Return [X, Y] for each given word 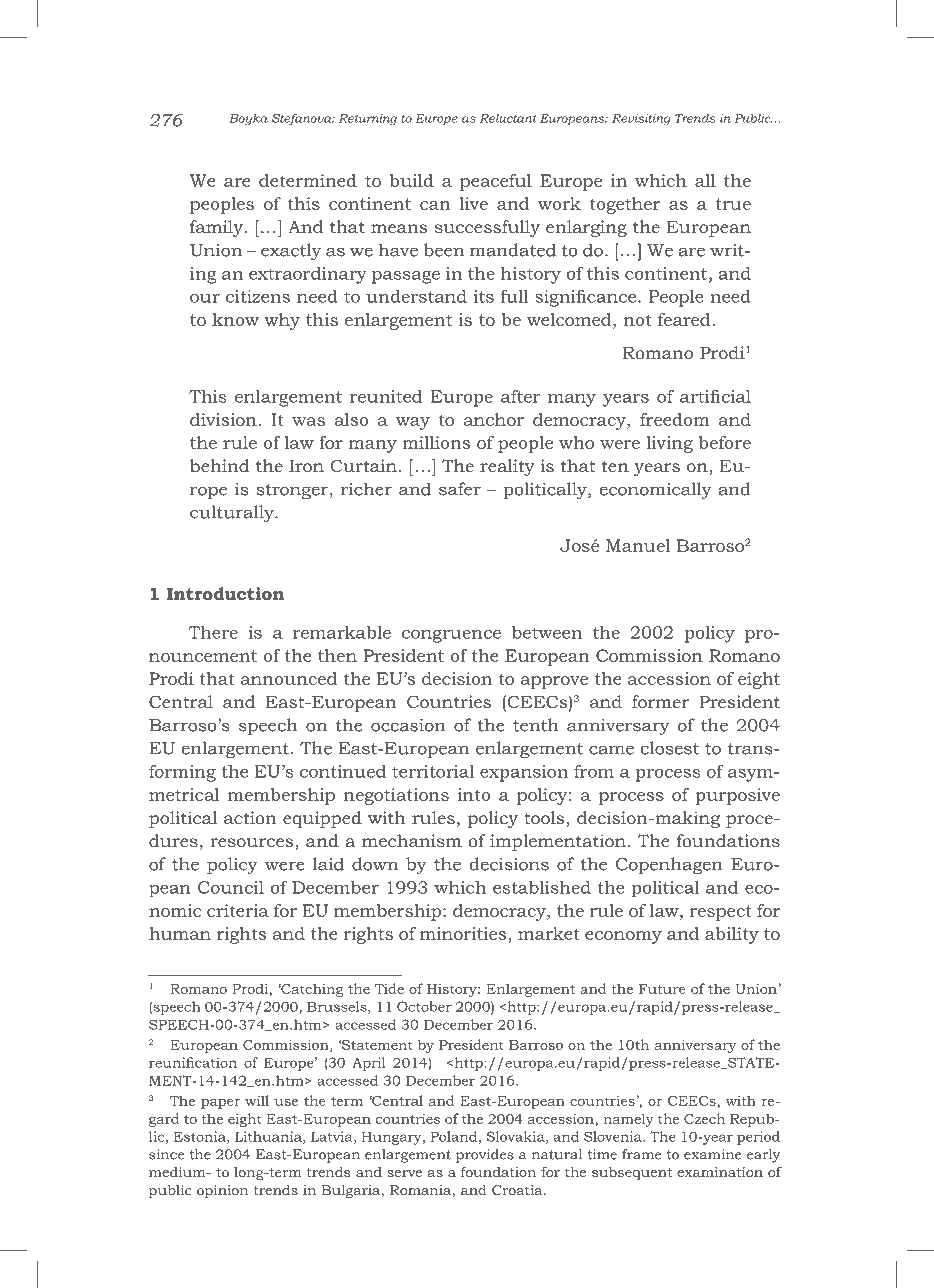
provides [485, 1156]
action [250, 817]
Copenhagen [669, 866]
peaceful [496, 182]
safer [460, 489]
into [474, 794]
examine [713, 1154]
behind [219, 465]
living [669, 444]
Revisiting [641, 120]
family [217, 228]
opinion [222, 1191]
